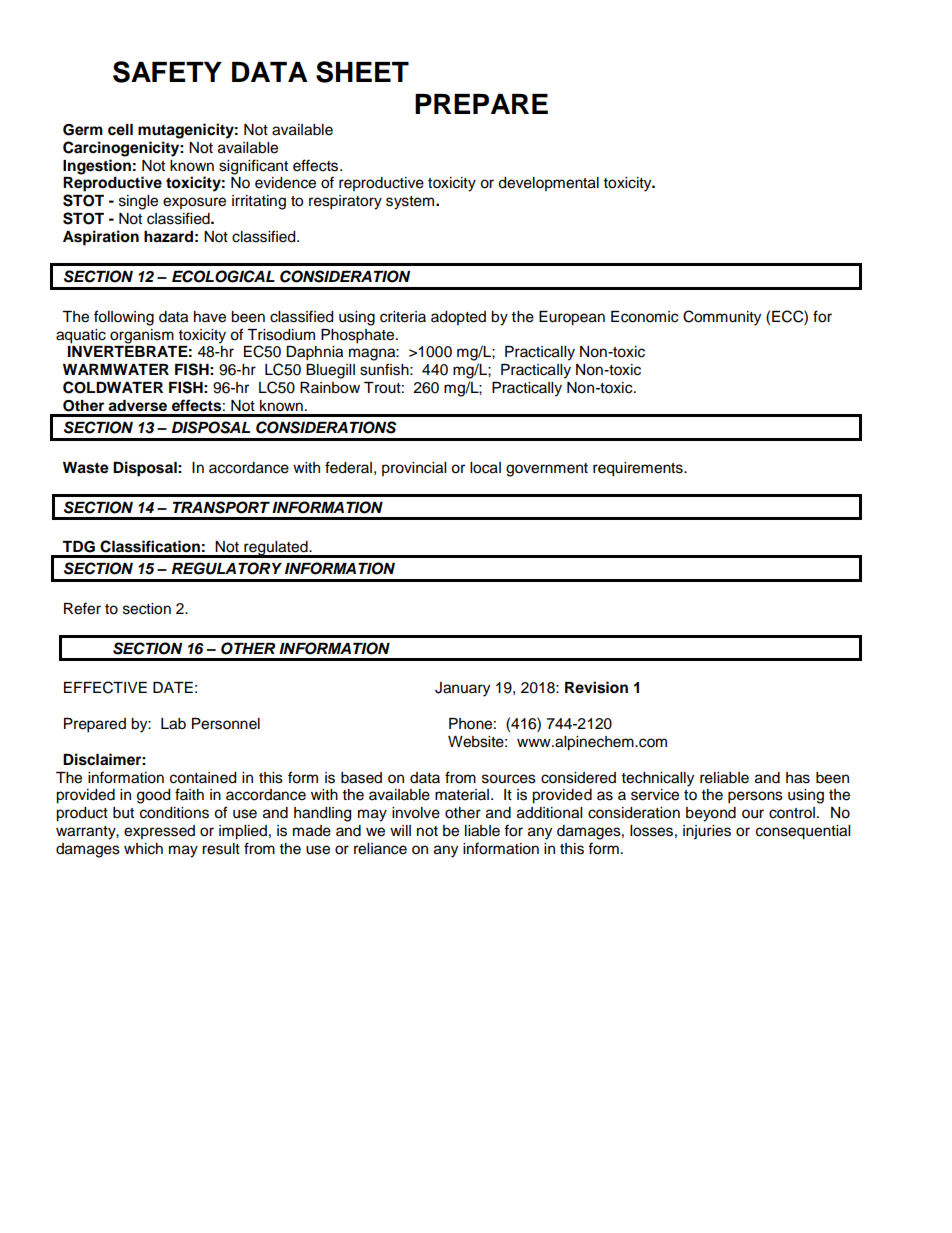 This screenshot has height=1233, width=952. Describe the element at coordinates (362, 72) in the screenshot. I see `SHEET` at that location.
